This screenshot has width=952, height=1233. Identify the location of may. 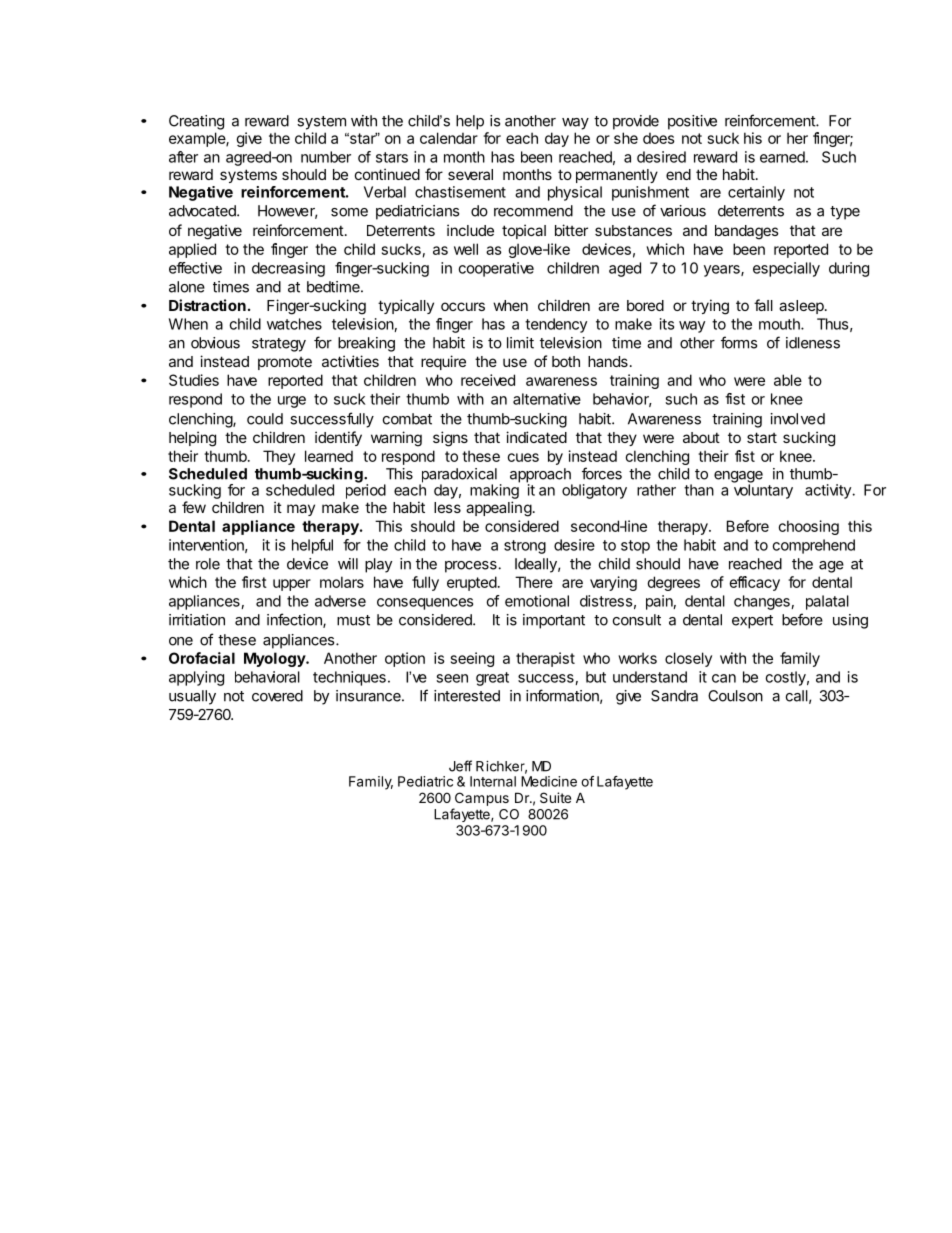
(301, 510).
